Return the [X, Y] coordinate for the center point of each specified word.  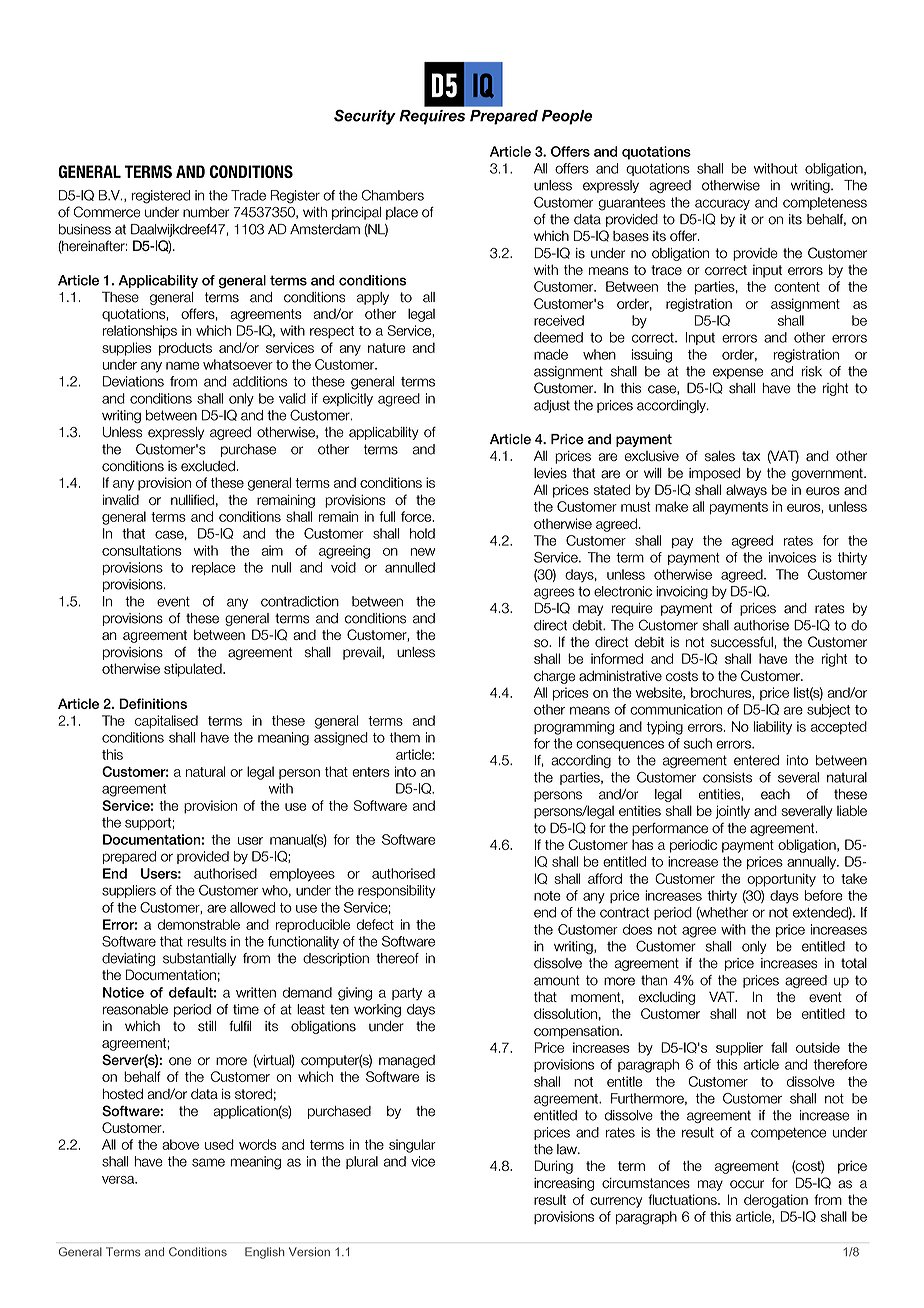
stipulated [194, 670]
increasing [564, 1184]
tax [751, 456]
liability [773, 728]
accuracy [722, 204]
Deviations [133, 381]
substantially [199, 959]
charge [554, 677]
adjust [552, 406]
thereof [397, 958]
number [206, 212]
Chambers [393, 195]
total [854, 963]
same [208, 1162]
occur [747, 1184]
